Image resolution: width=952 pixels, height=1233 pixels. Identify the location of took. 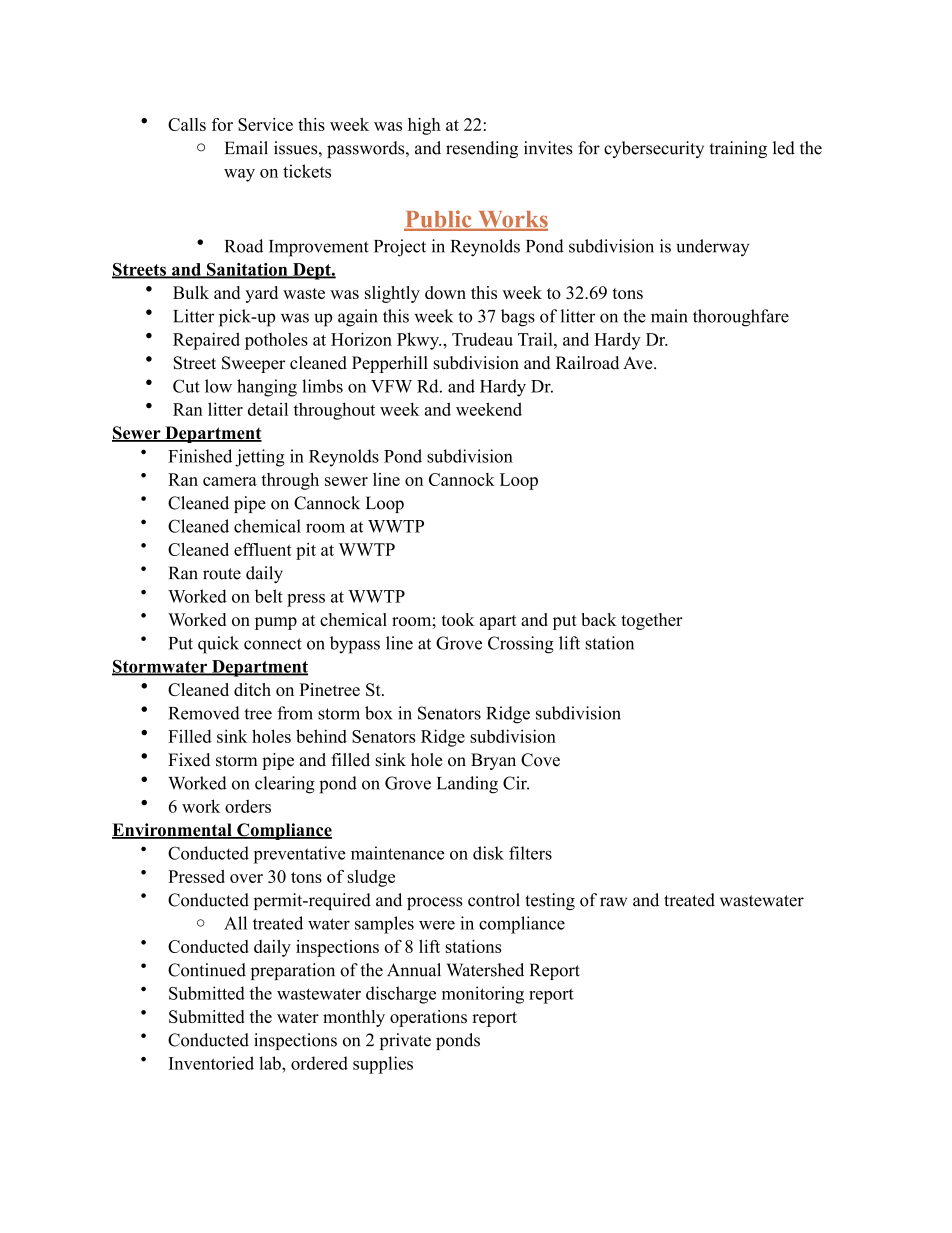
(458, 619).
